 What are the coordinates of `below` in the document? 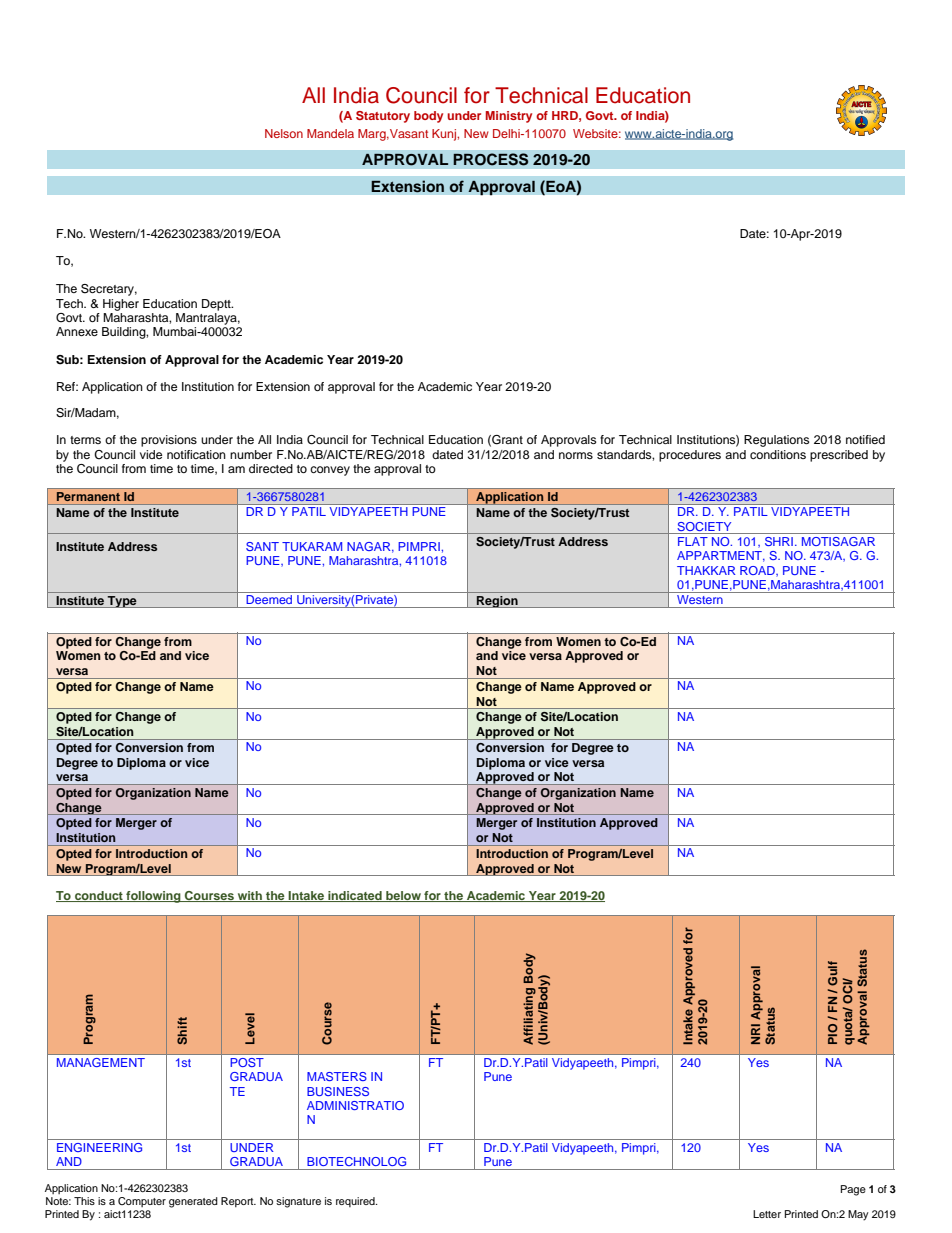 It's located at (403, 896).
